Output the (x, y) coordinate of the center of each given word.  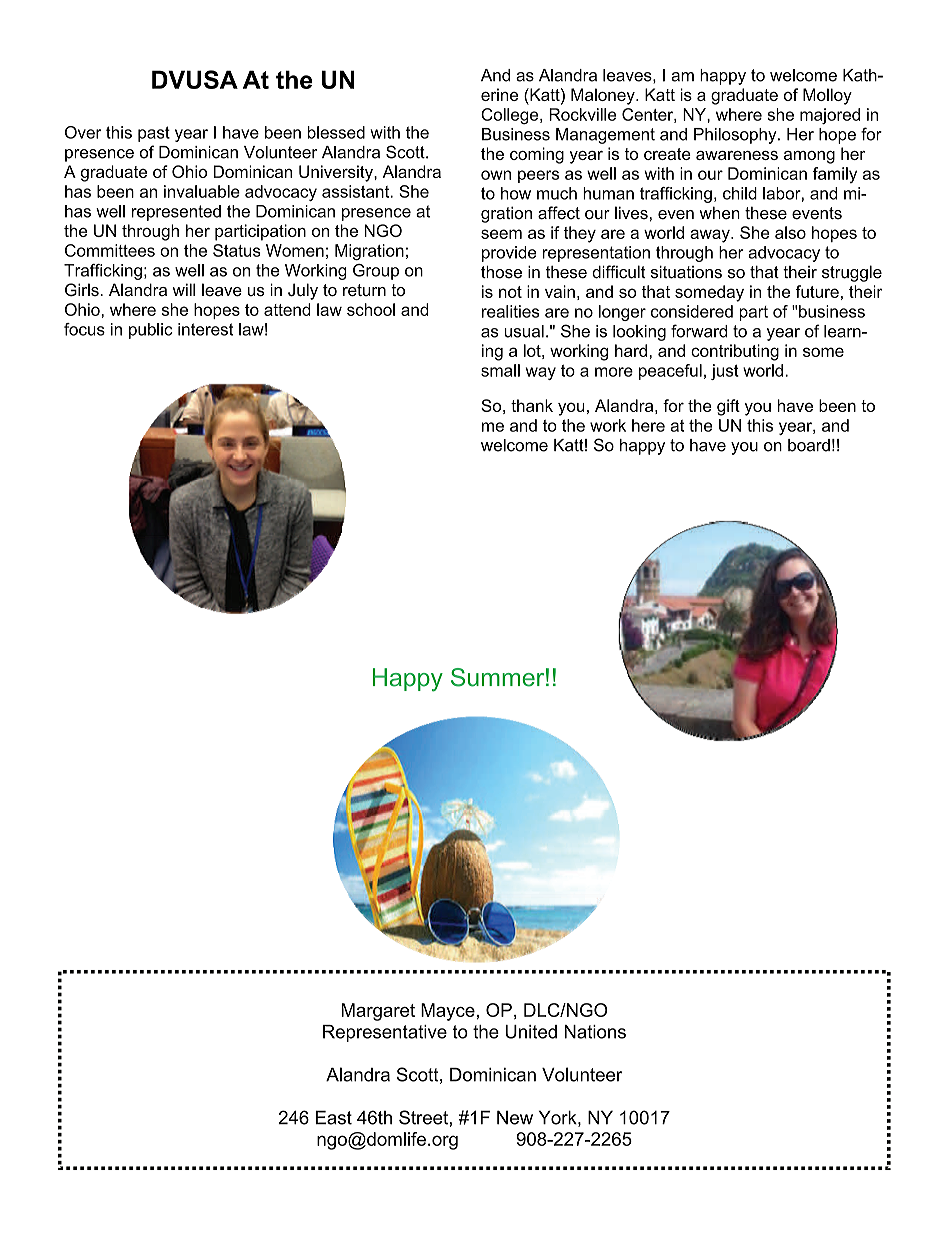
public (151, 331)
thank (532, 405)
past (154, 134)
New (515, 1117)
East (334, 1117)
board (809, 445)
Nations (595, 1032)
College (511, 116)
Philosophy (736, 136)
